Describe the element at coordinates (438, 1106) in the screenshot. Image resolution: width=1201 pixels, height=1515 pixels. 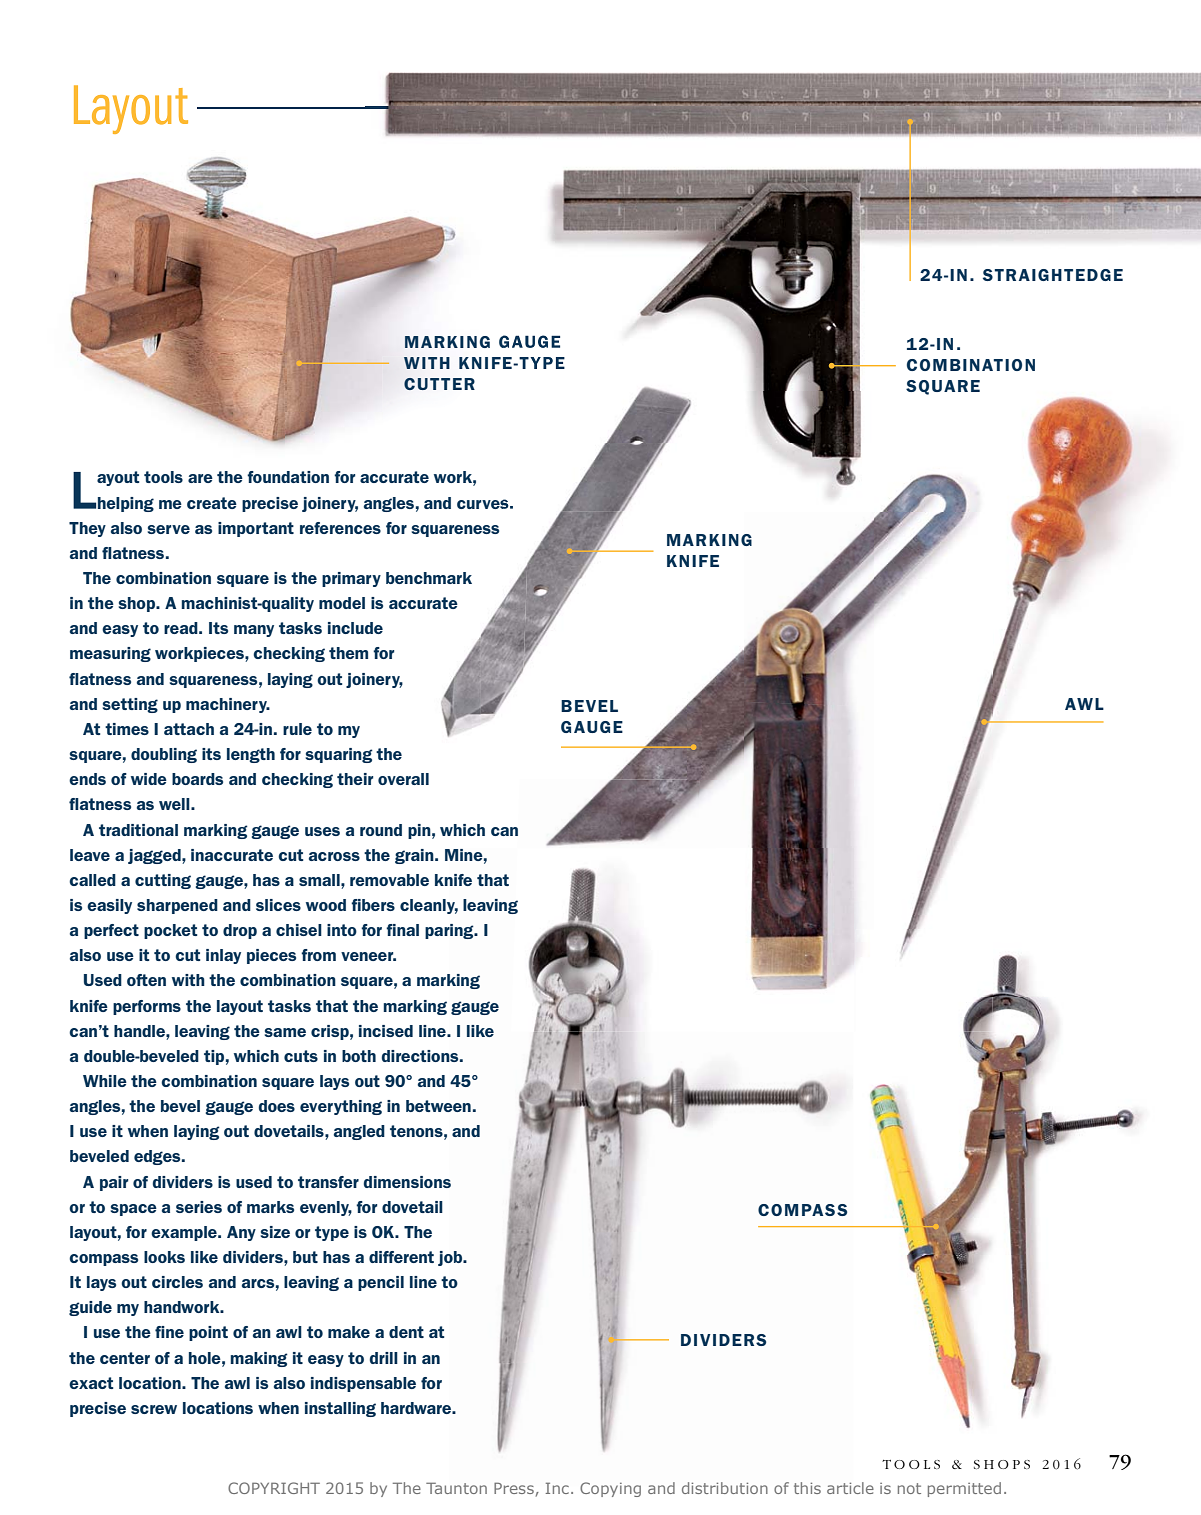
I see `between` at that location.
